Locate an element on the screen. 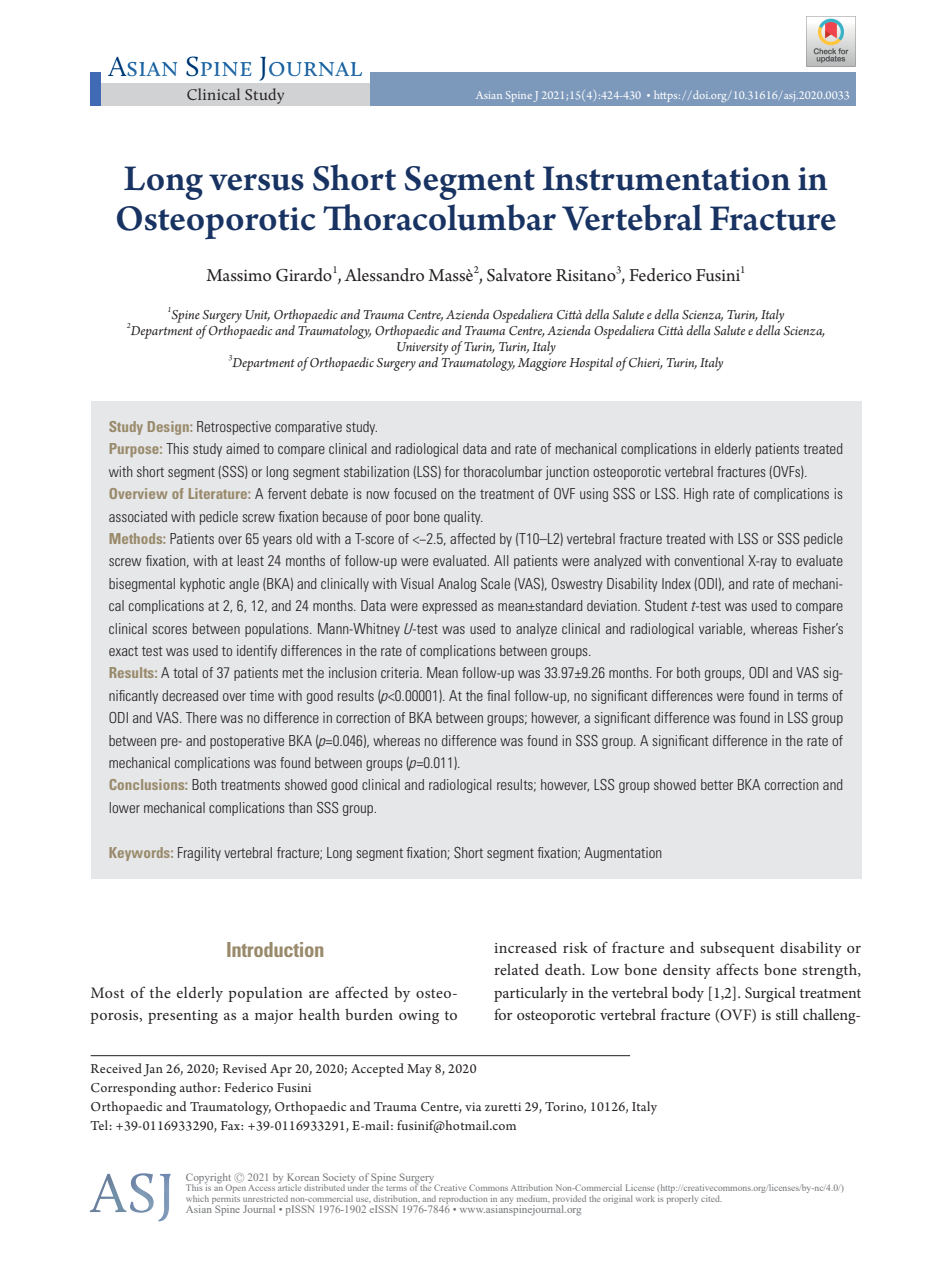 The image size is (952, 1270). Copyright is located at coordinates (208, 1179).
